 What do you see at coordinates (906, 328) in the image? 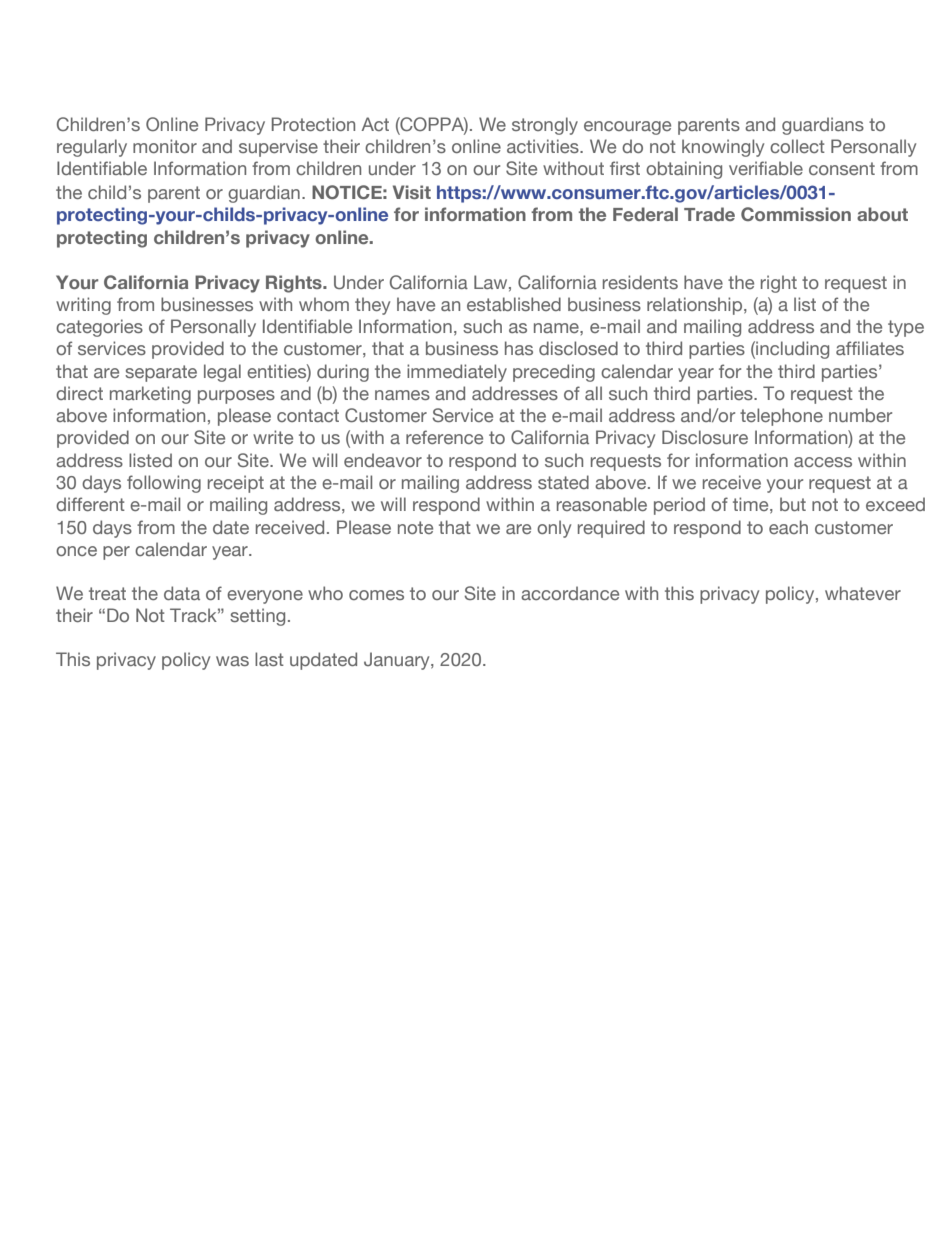
I see `type` at bounding box center [906, 328].
